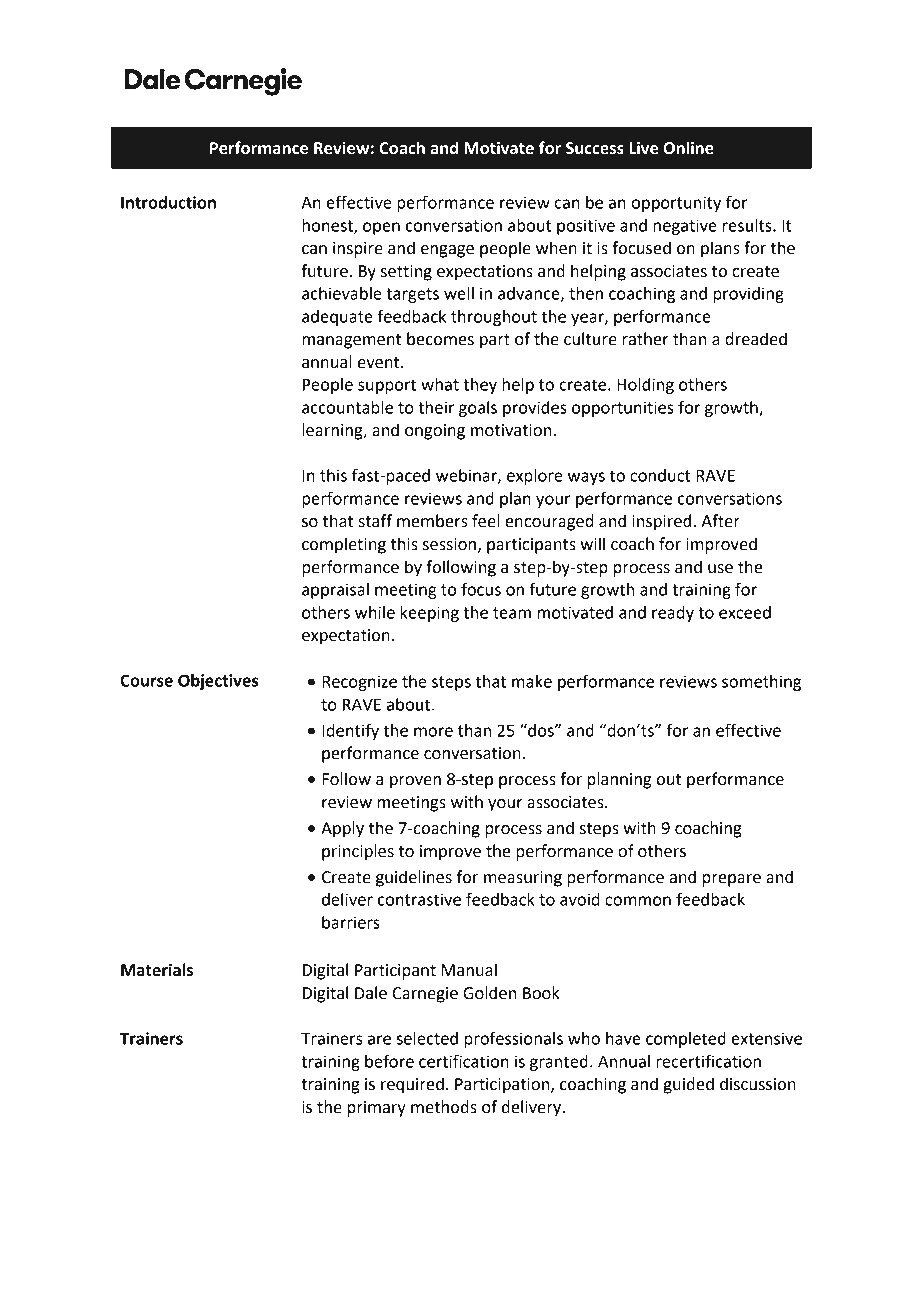  What do you see at coordinates (218, 682) in the screenshot?
I see `Objectives` at bounding box center [218, 682].
